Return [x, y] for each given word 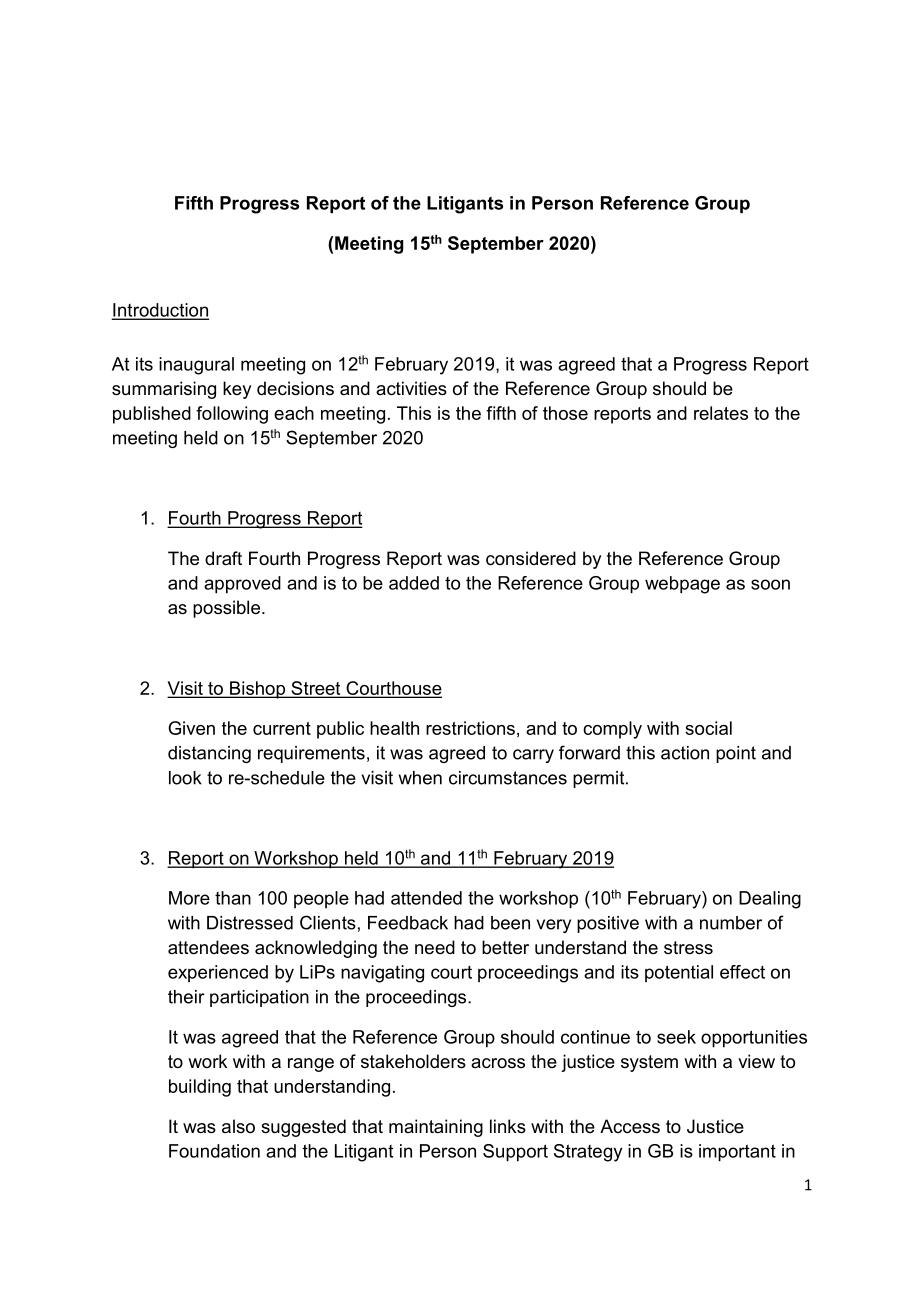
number [731, 923]
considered [531, 558]
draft [223, 558]
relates [721, 413]
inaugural [196, 366]
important [737, 1153]
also [238, 1126]
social [708, 728]
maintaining [436, 1128]
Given [191, 728]
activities [411, 388]
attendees [208, 947]
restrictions [470, 728]
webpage [682, 585]
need [435, 947]
